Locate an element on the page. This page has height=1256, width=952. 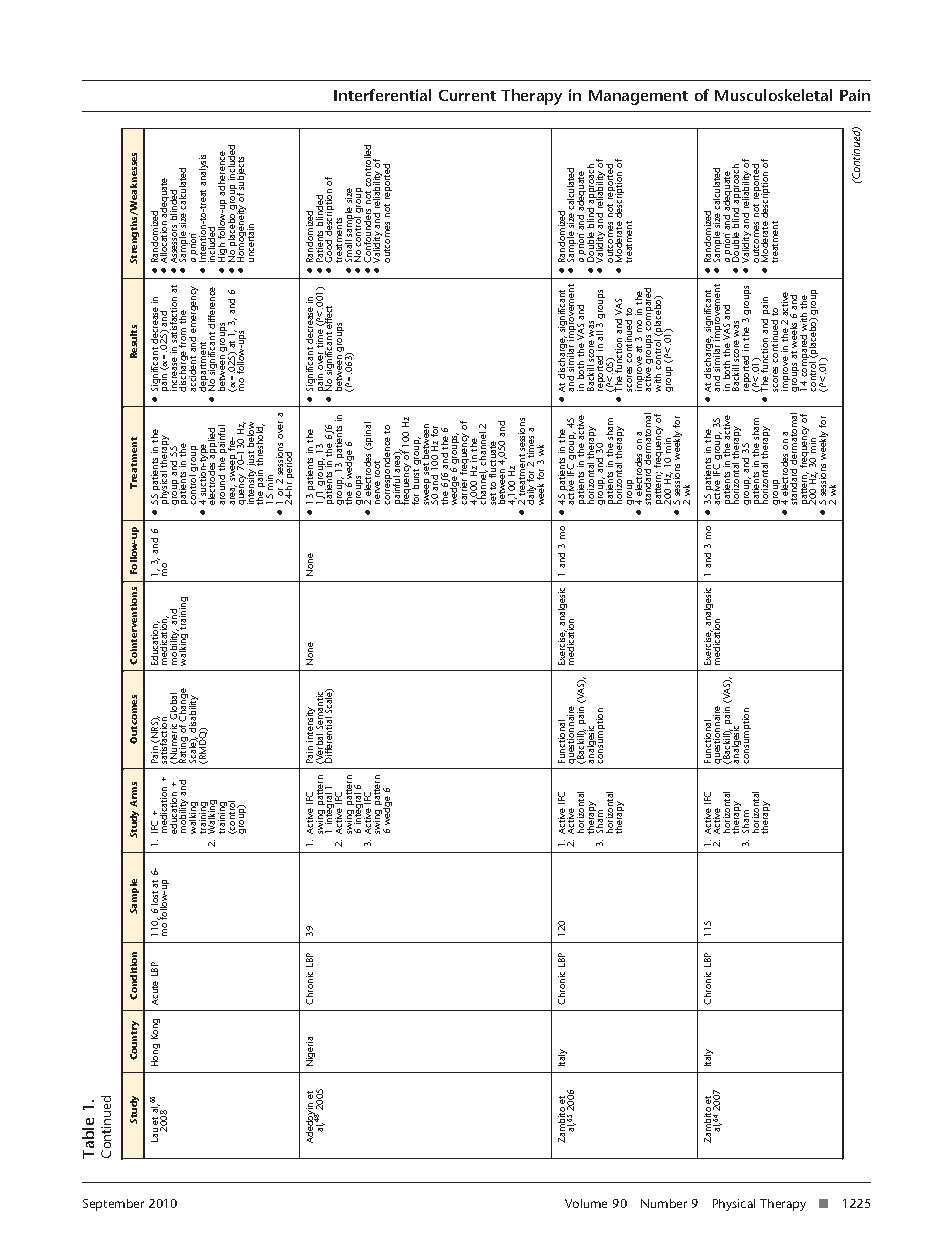
September is located at coordinates (113, 1205).
